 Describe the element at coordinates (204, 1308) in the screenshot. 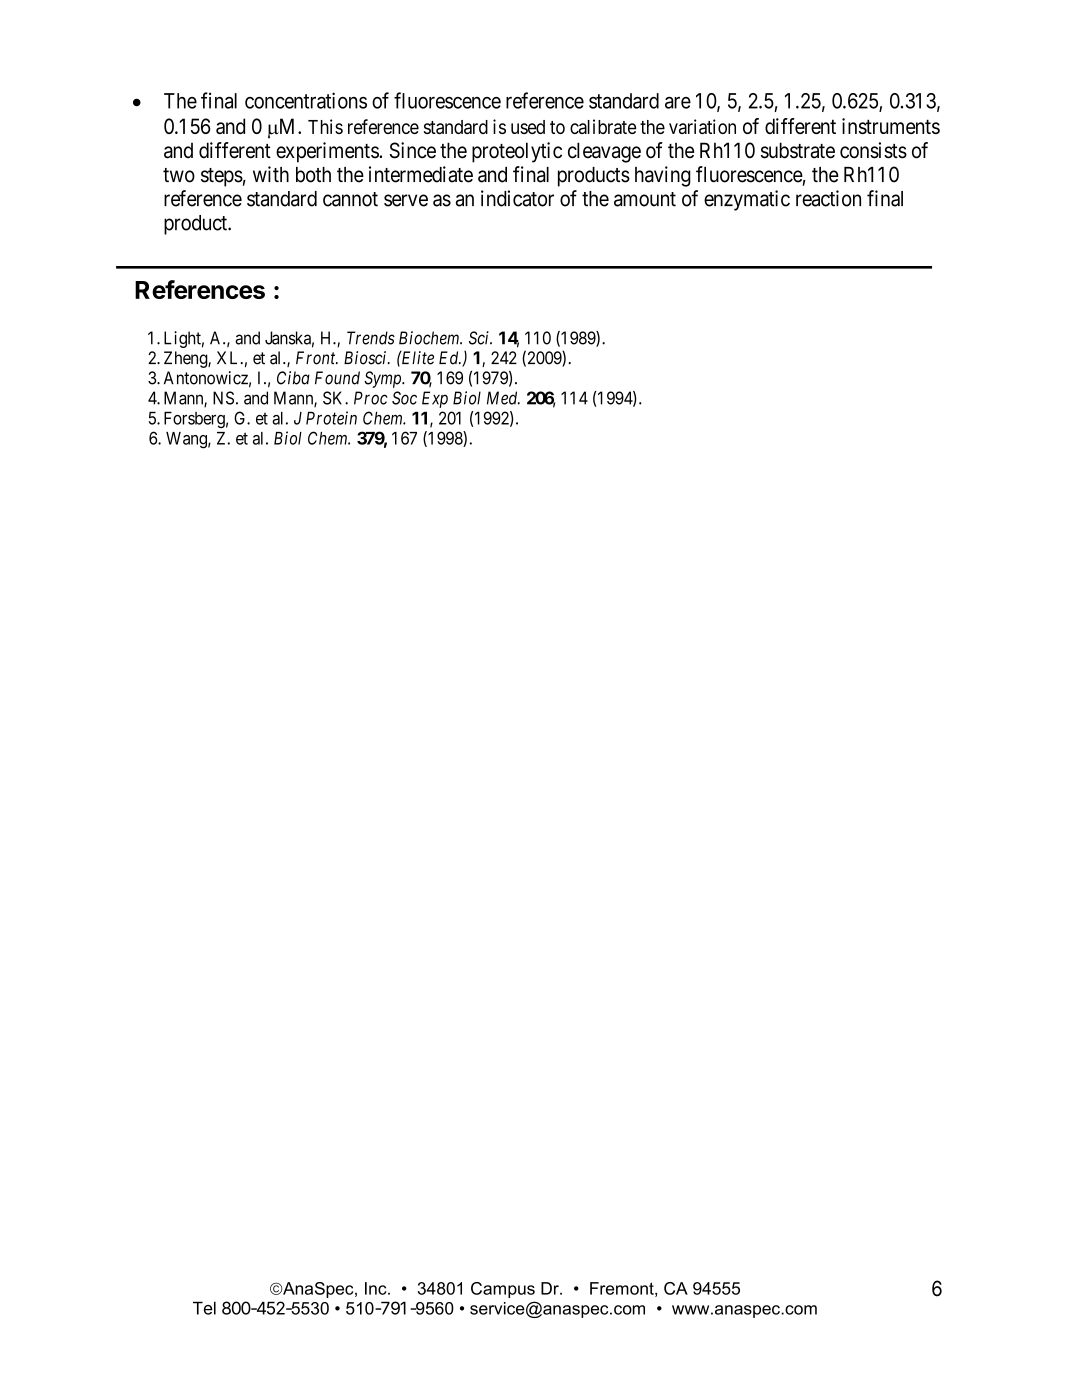

I see `Tel` at that location.
